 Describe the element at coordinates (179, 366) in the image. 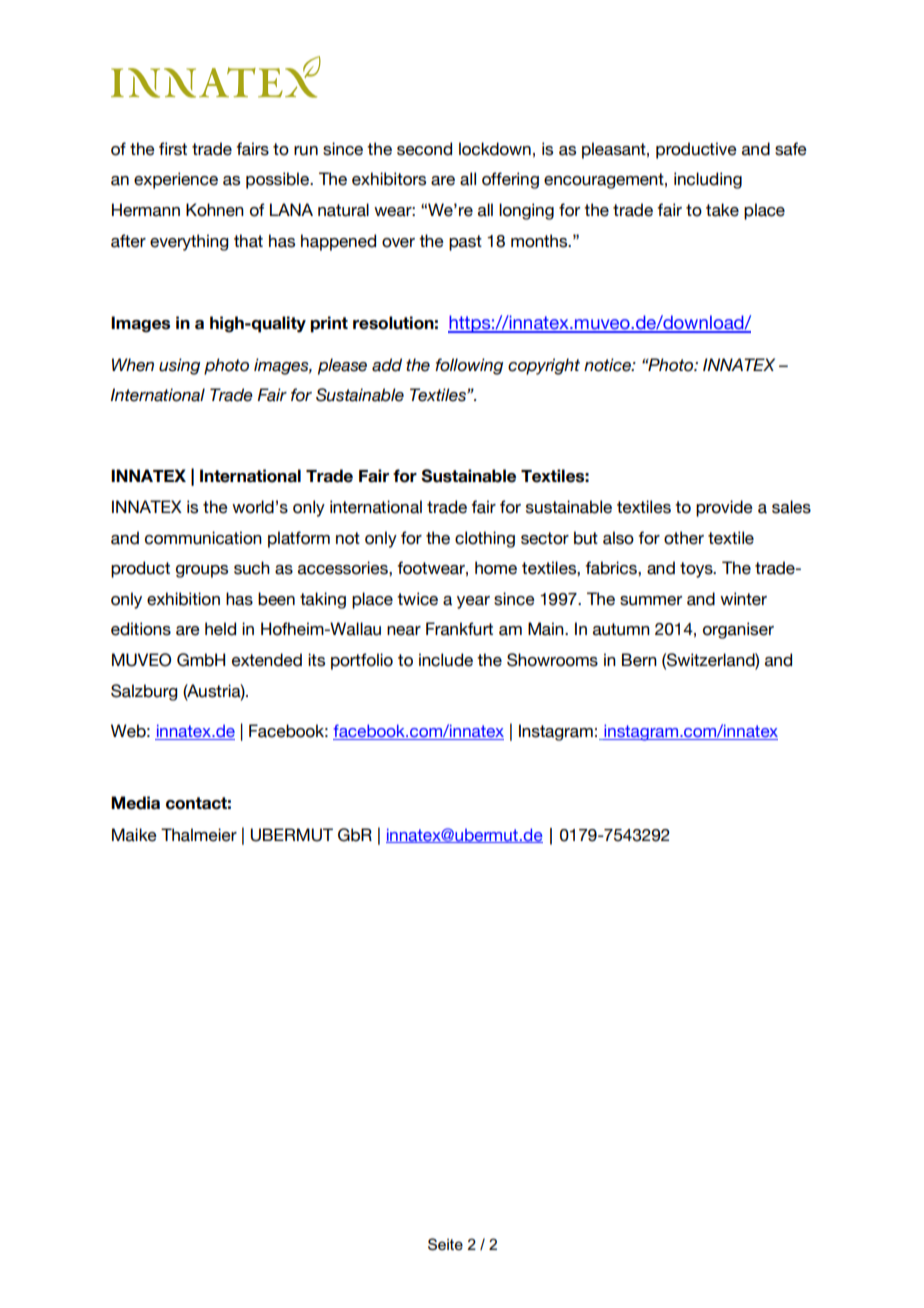

I see `using` at that location.
